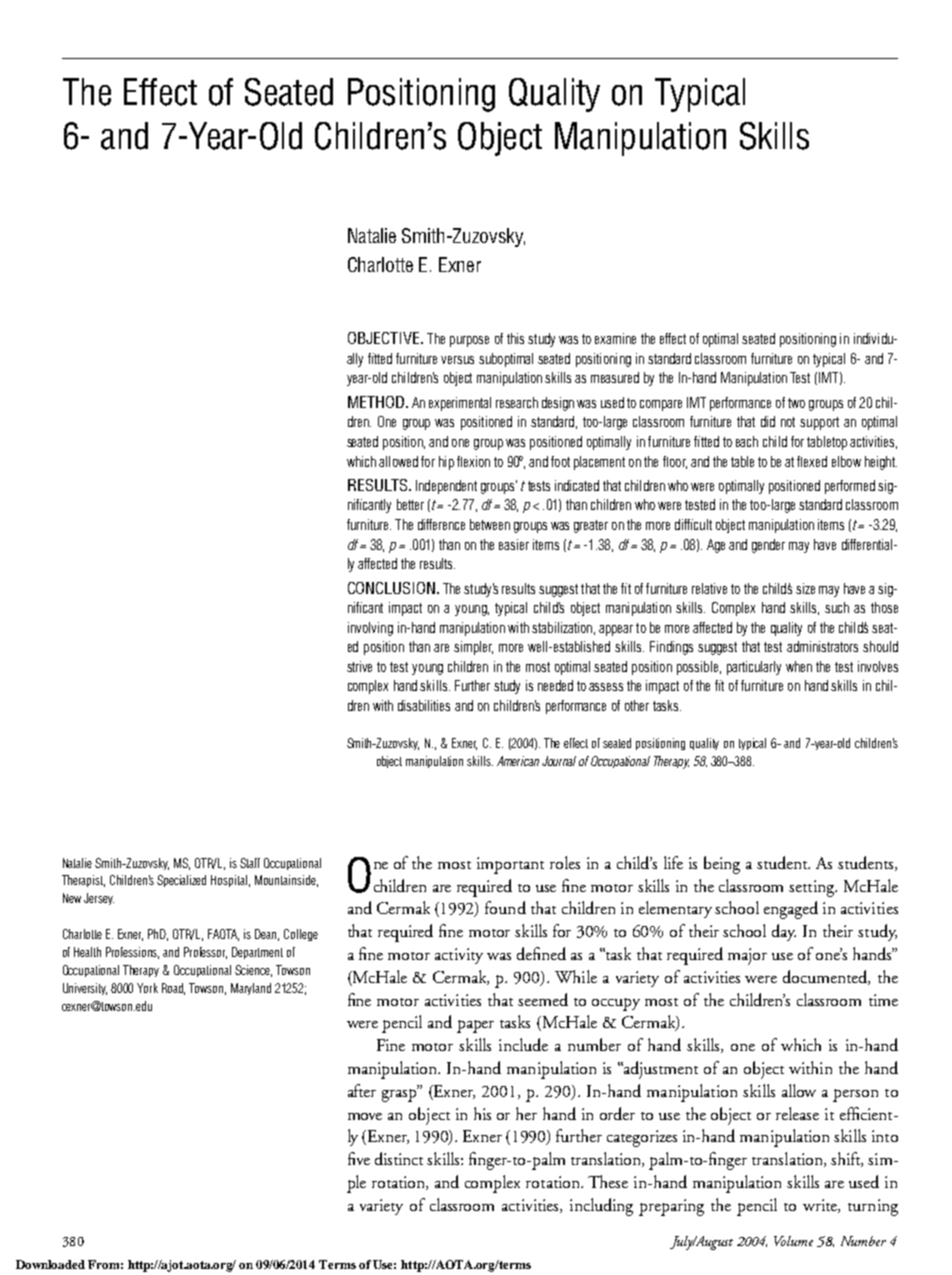 The width and height of the page is (952, 1275). Describe the element at coordinates (147, 988) in the page. I see `York` at that location.
